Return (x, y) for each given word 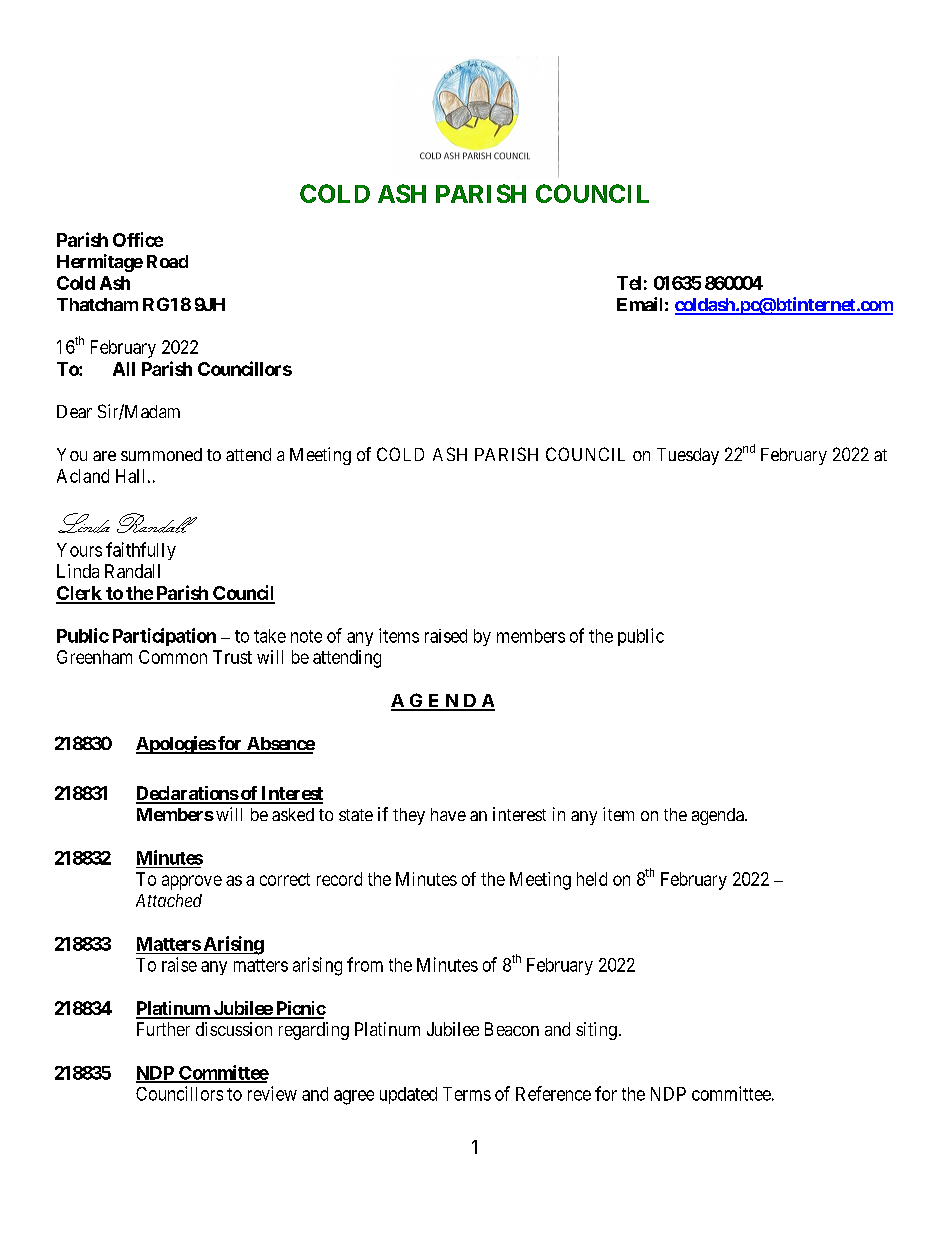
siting (596, 1031)
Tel (629, 283)
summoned (161, 454)
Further (163, 1029)
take (270, 636)
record (339, 879)
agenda (719, 816)
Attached (169, 900)
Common (173, 657)
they (409, 816)
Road (167, 261)
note (306, 636)
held (592, 879)
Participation (164, 637)
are (104, 456)
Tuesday (688, 456)
